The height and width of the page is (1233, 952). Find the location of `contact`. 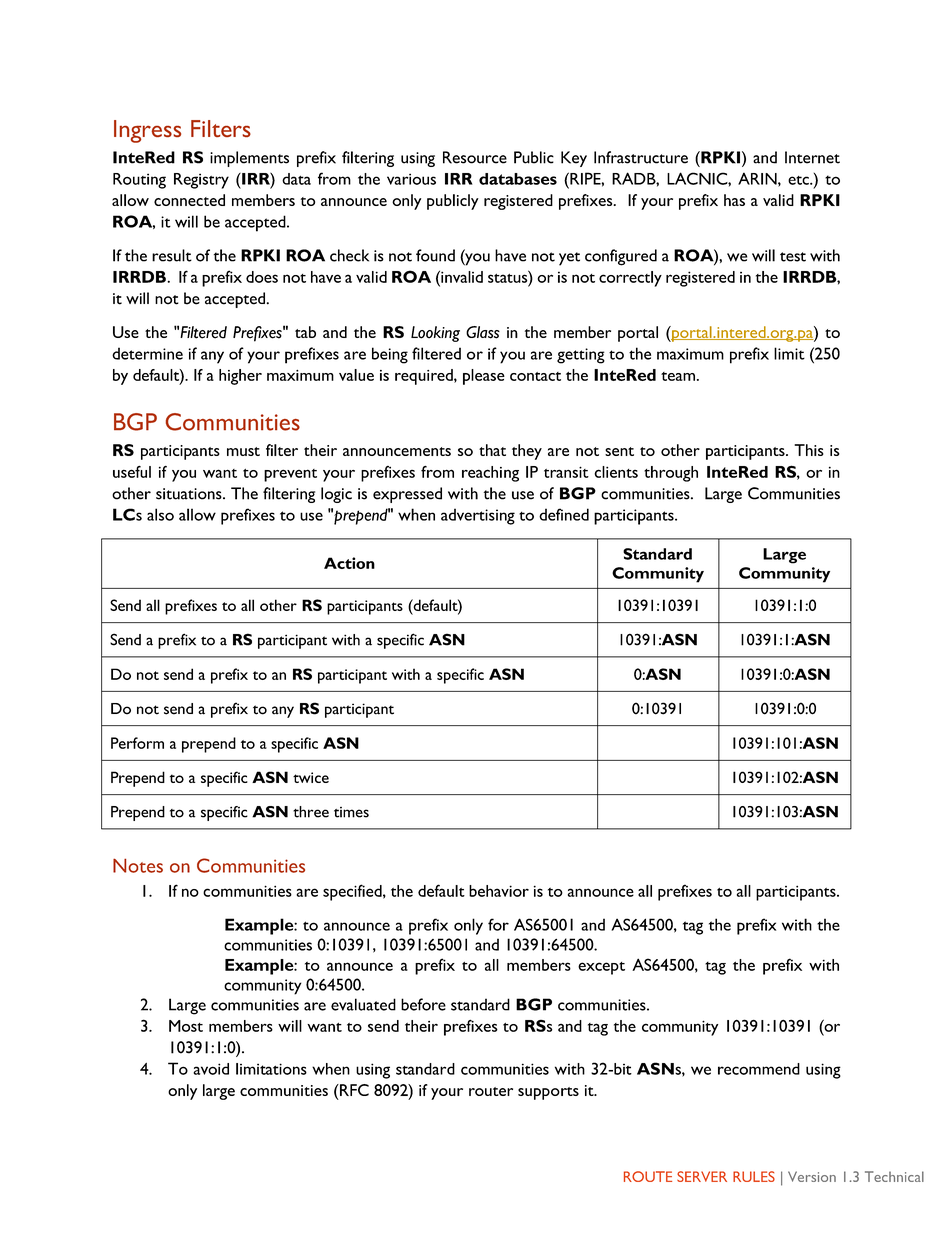

contact is located at coordinates (535, 376).
